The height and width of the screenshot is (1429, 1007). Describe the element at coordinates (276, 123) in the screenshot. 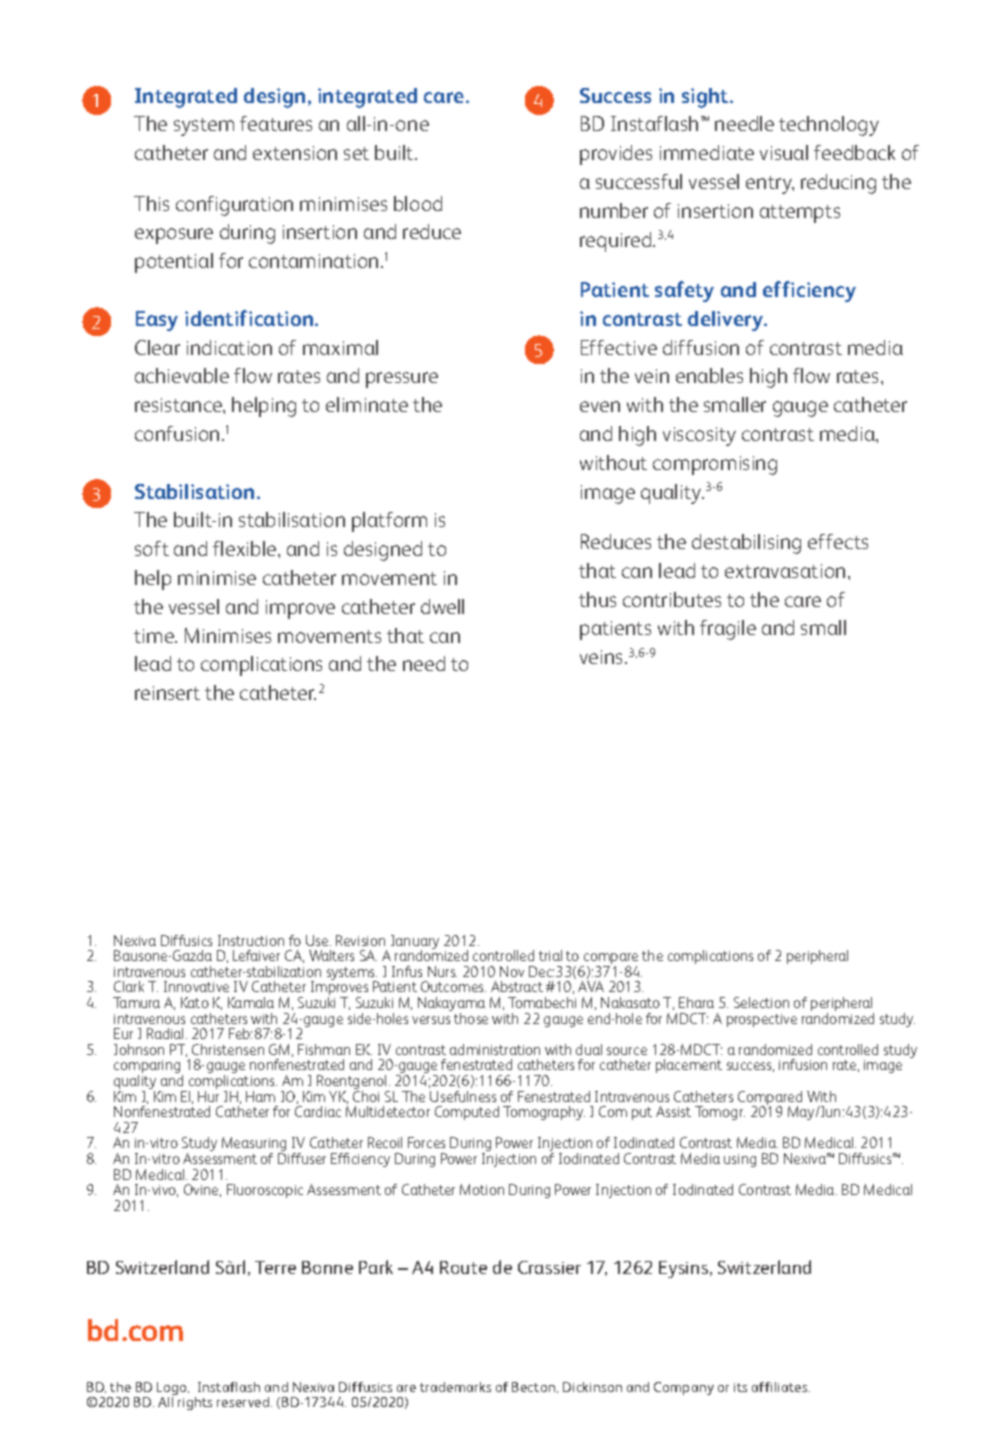

I see `features` at that location.
